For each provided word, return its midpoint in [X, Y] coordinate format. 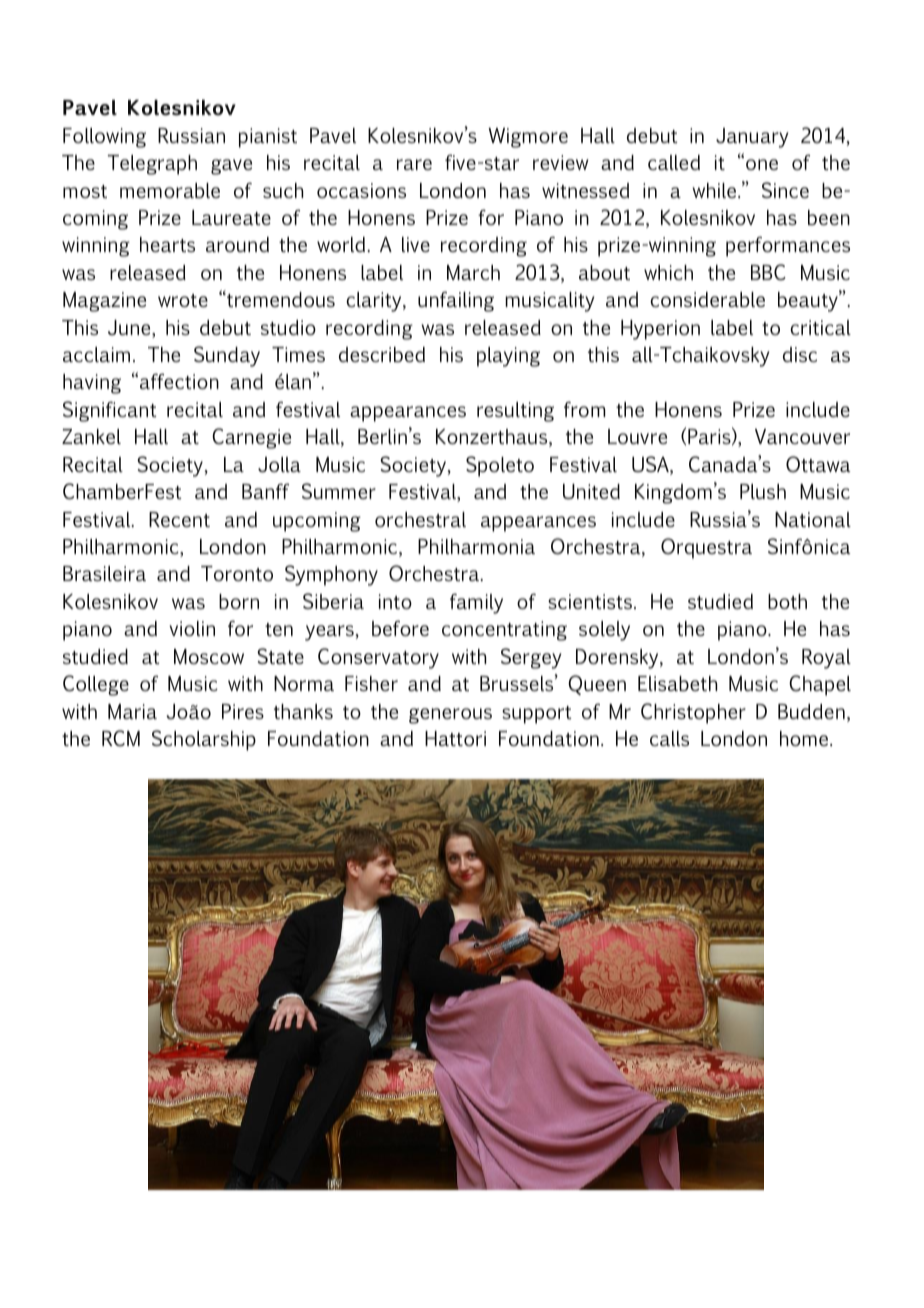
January [752, 138]
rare [414, 164]
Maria [132, 711]
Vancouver [802, 436]
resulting [515, 412]
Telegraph [152, 165]
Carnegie [251, 438]
